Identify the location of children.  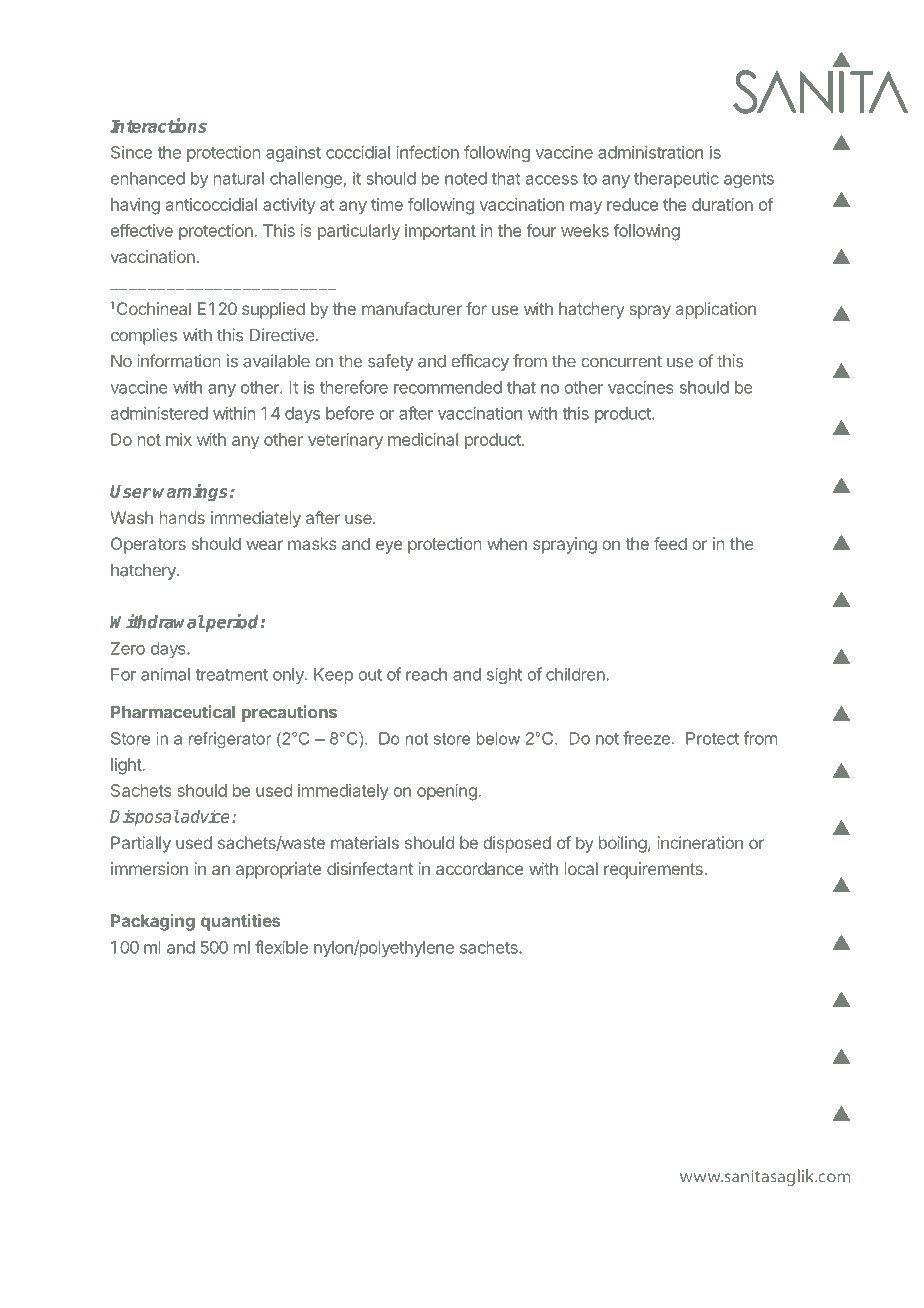
(576, 674).
